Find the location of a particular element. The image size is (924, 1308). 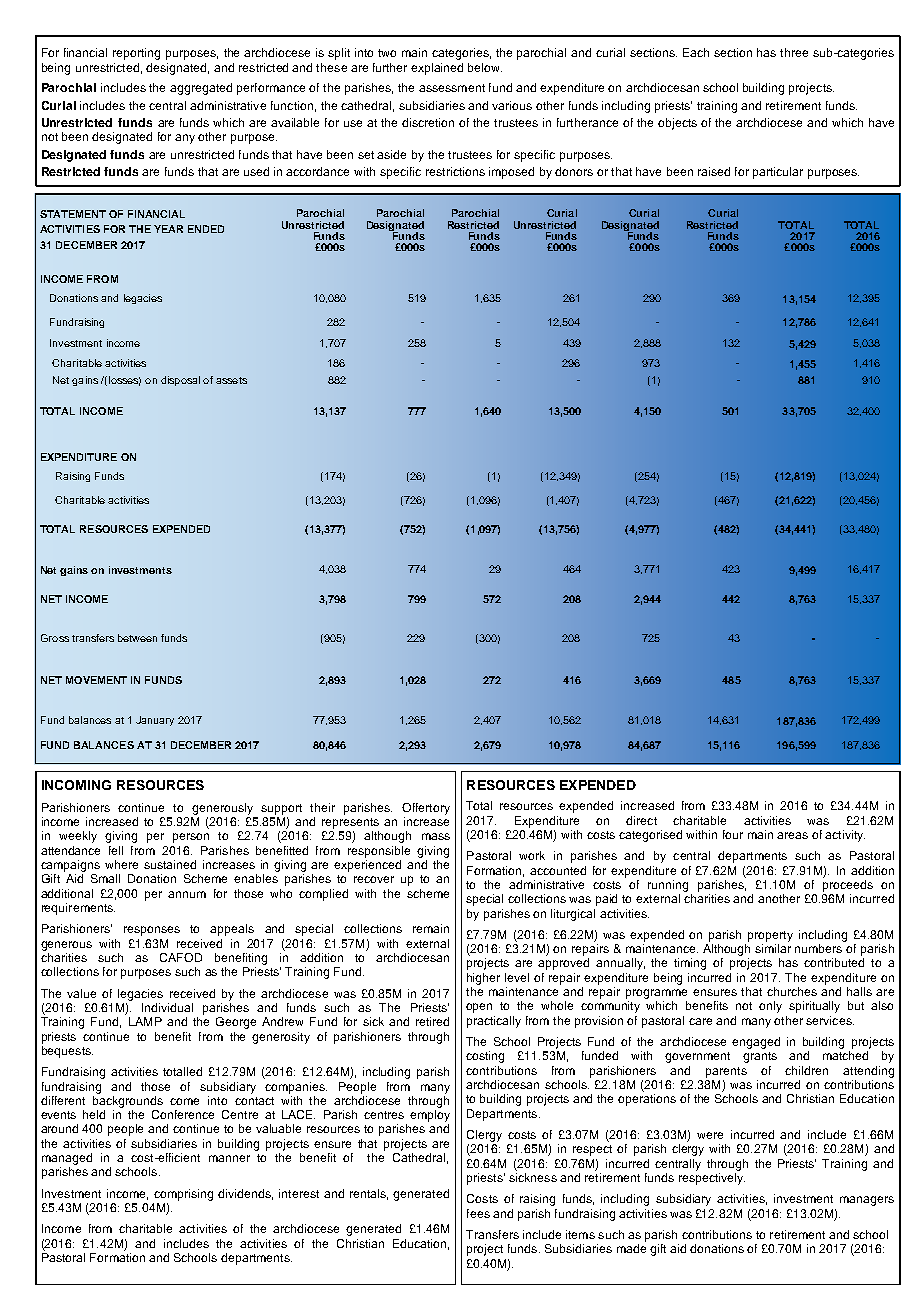

assessment is located at coordinates (452, 88).
